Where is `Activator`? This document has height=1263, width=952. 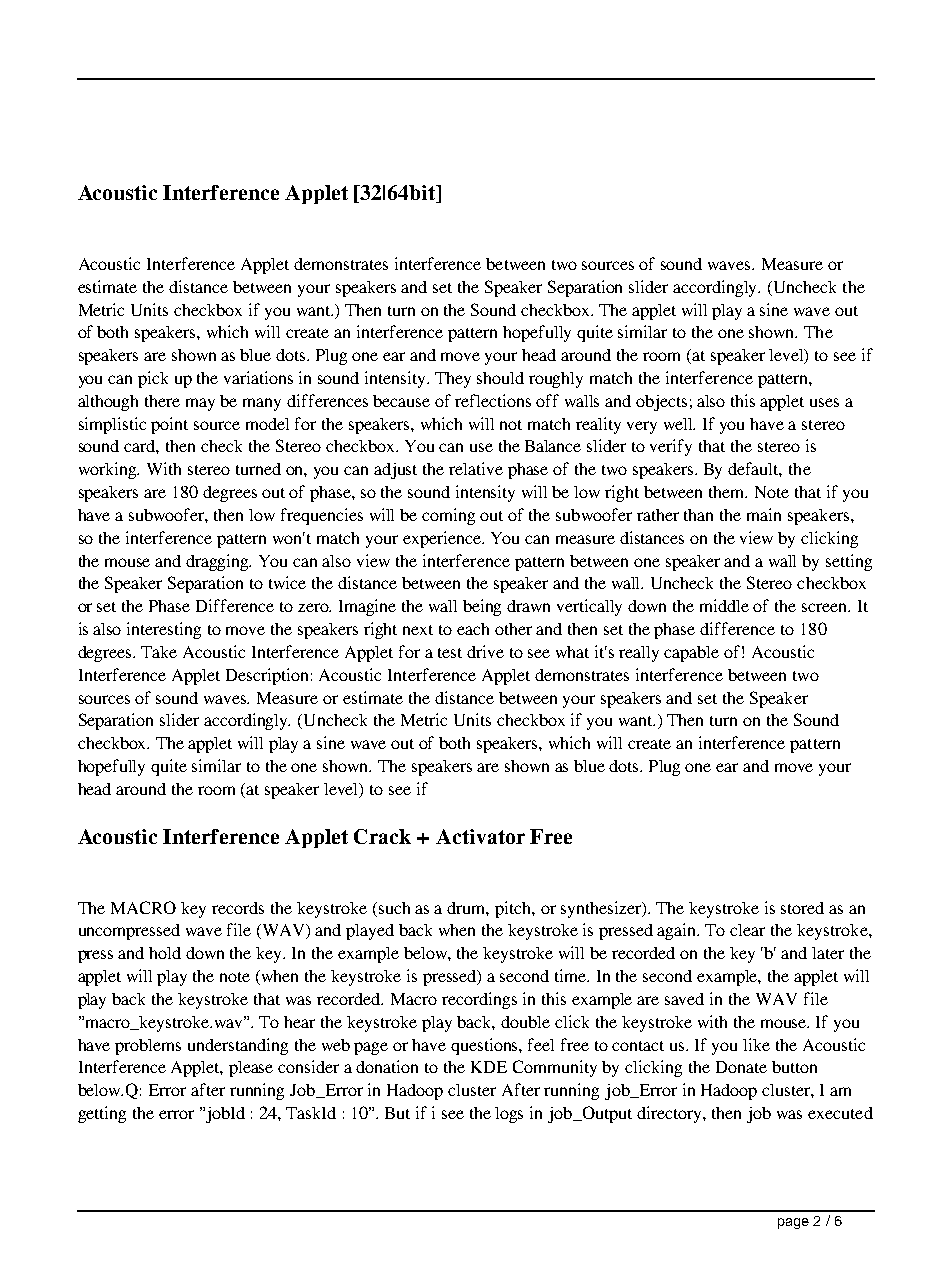 Activator is located at coordinates (480, 836).
